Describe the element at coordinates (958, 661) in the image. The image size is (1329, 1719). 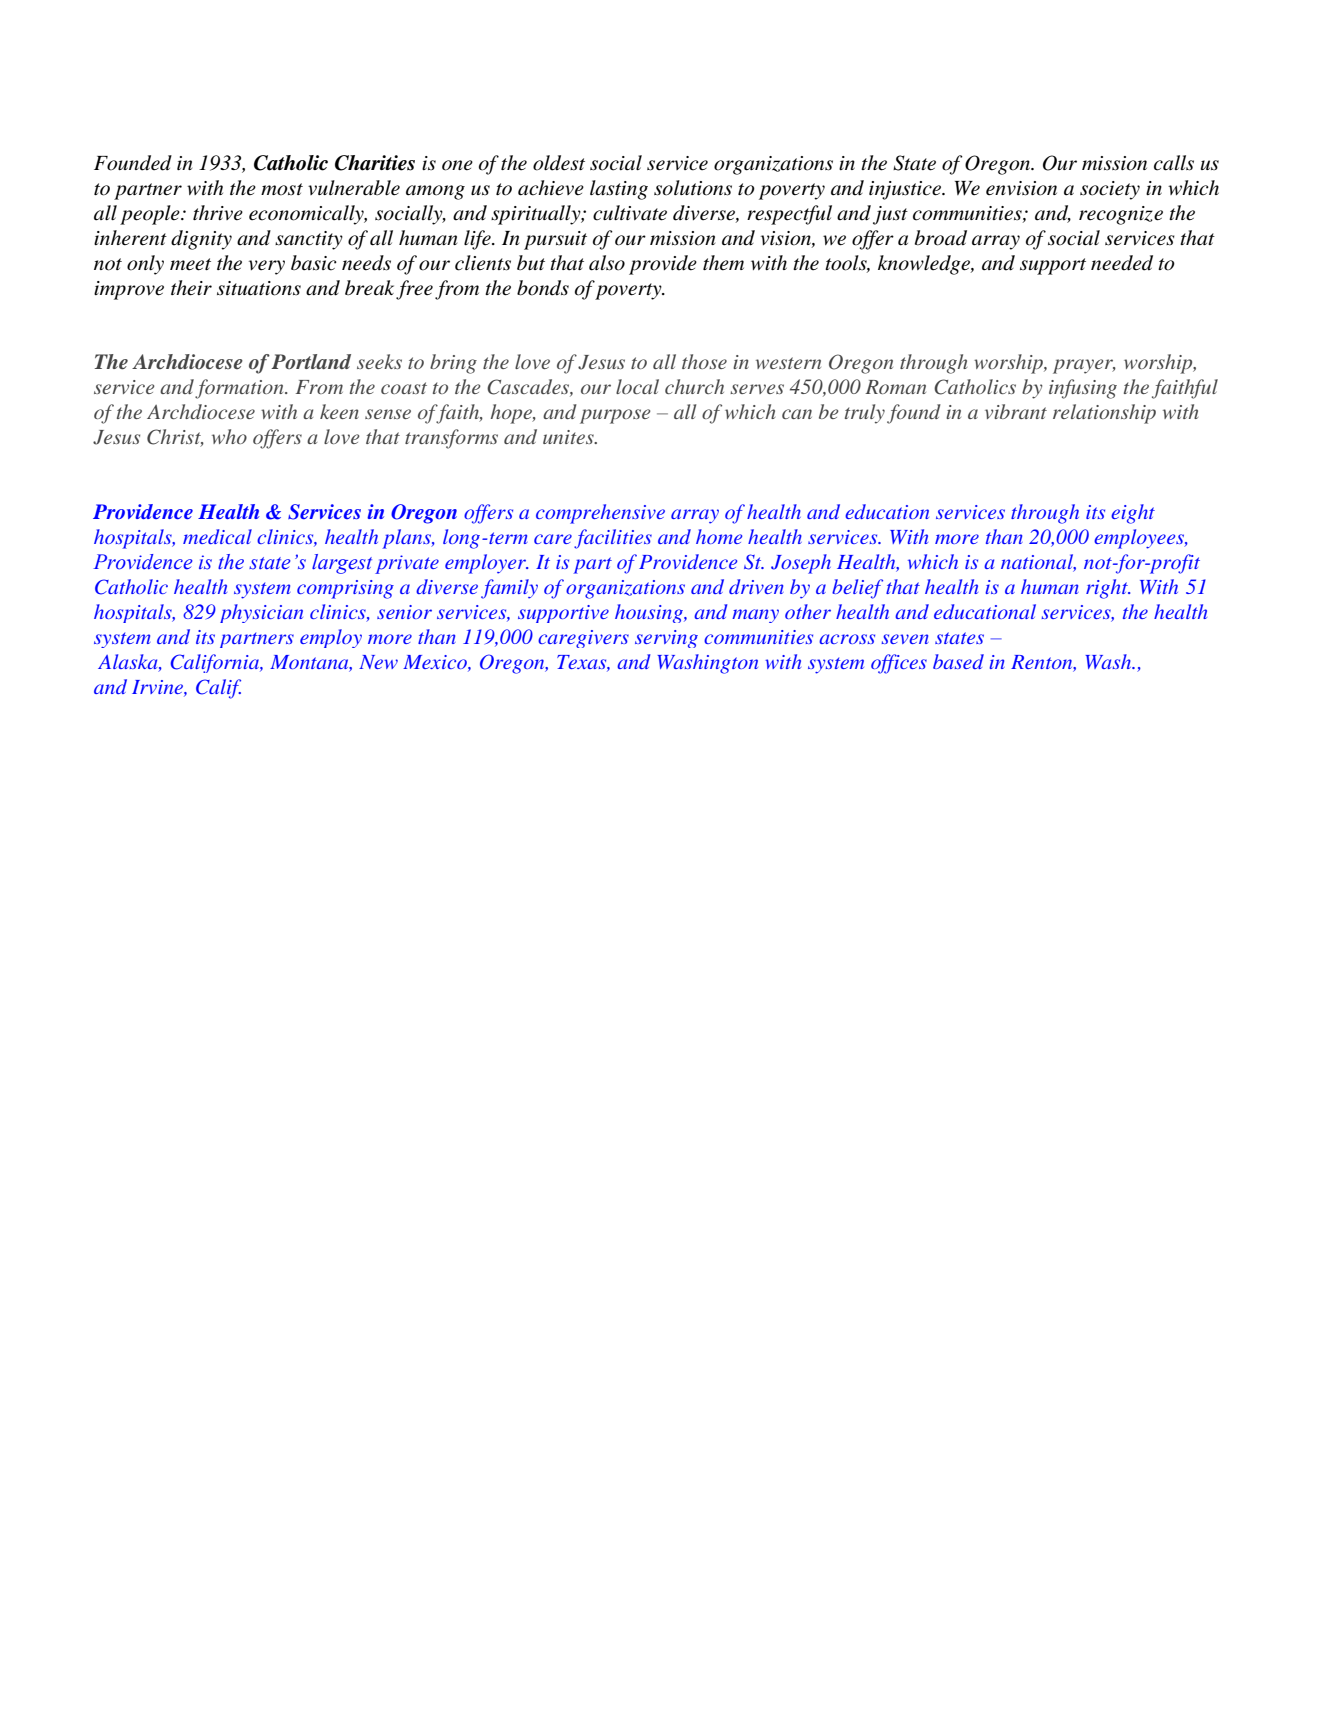
I see `based` at that location.
